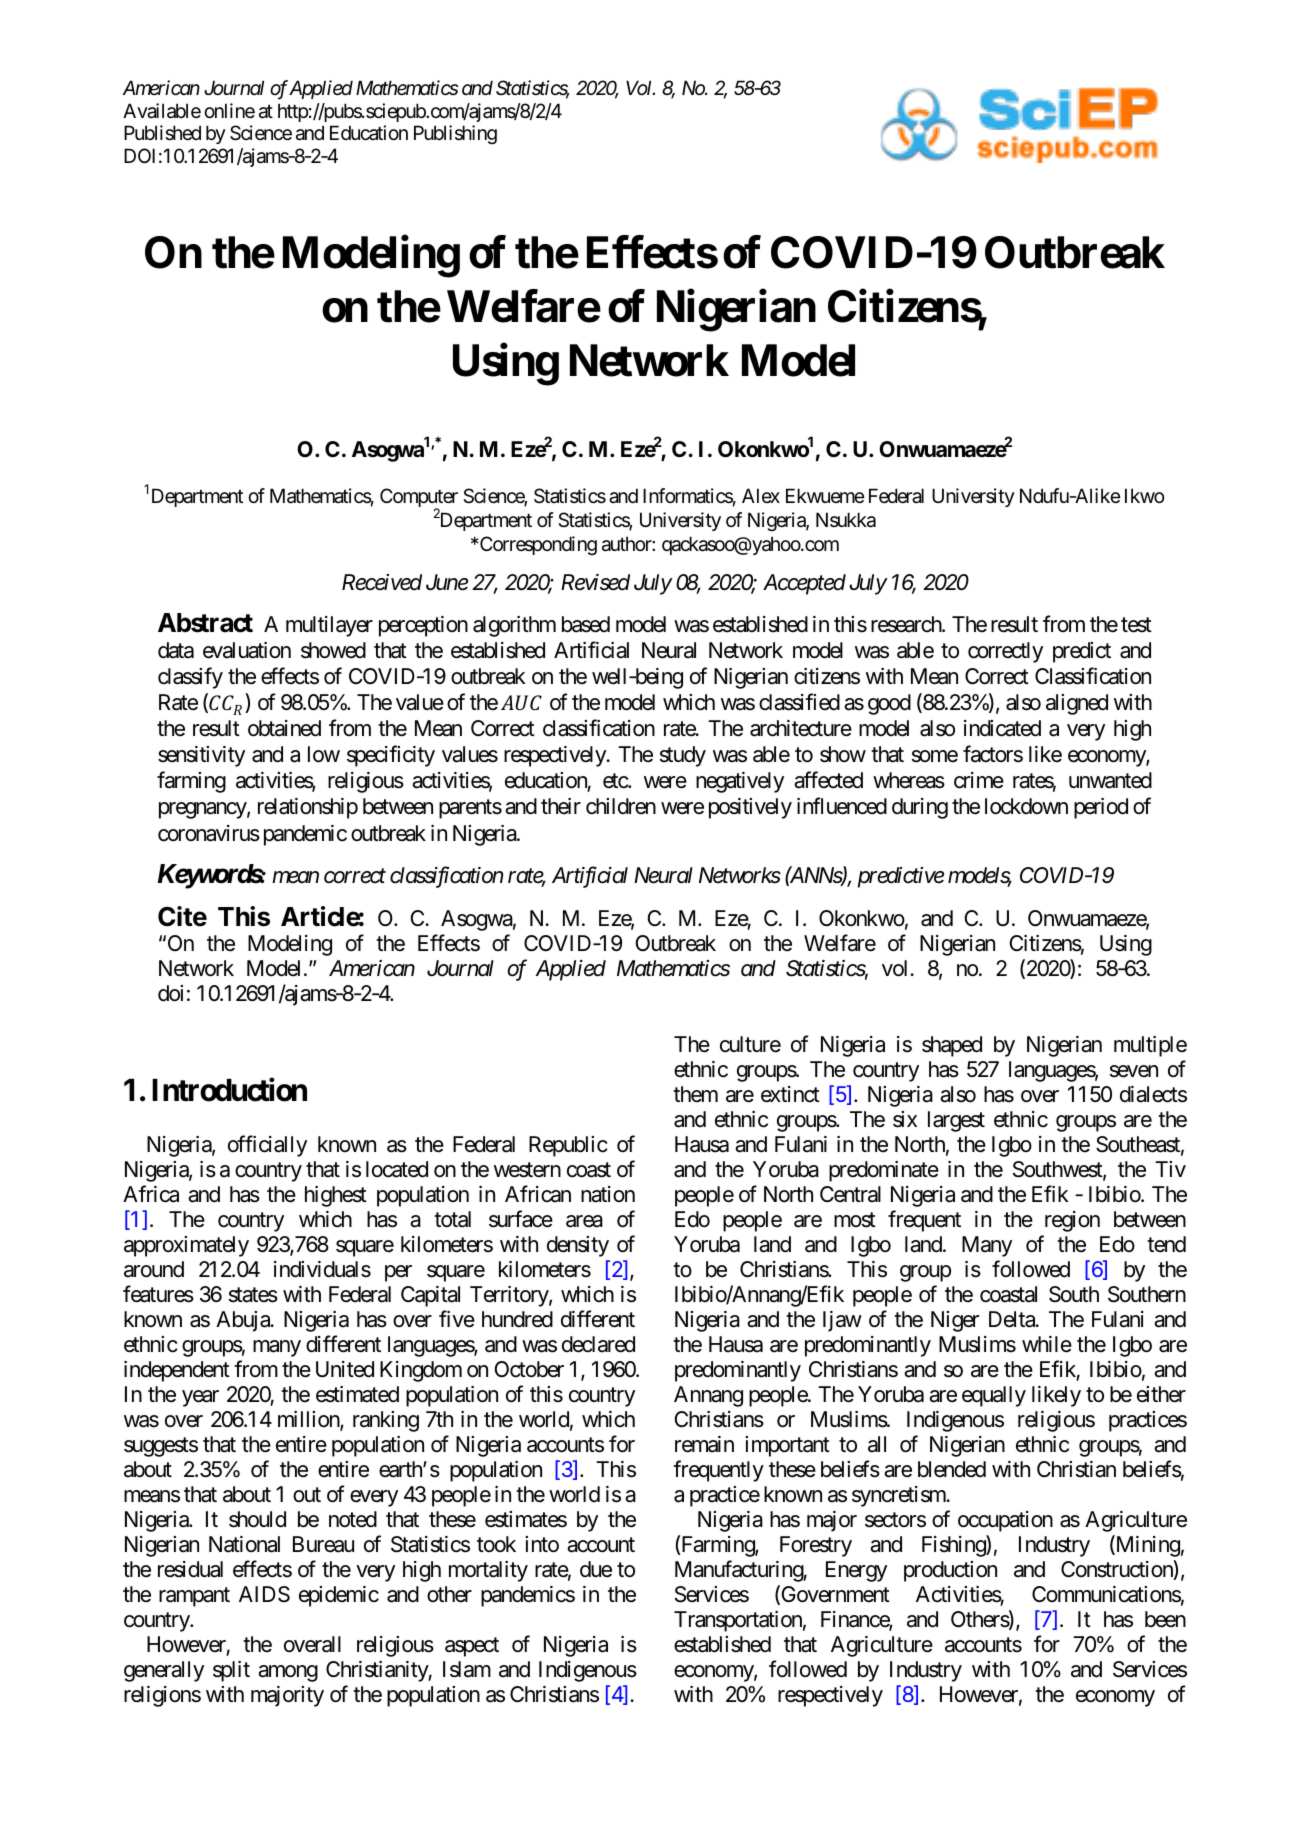  What do you see at coordinates (761, 495) in the screenshot?
I see `Alex` at bounding box center [761, 495].
